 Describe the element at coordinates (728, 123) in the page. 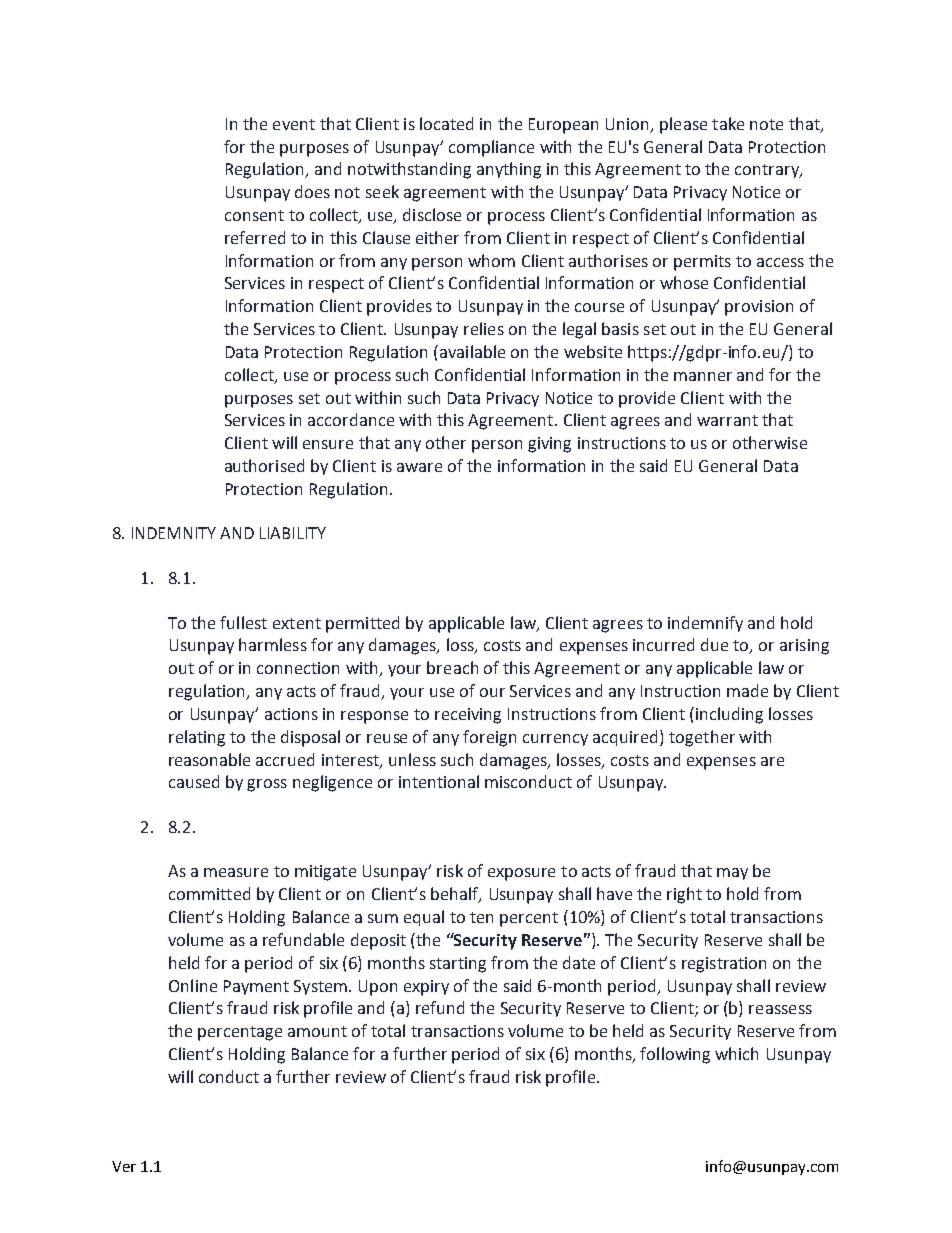

I see `take` at that location.
